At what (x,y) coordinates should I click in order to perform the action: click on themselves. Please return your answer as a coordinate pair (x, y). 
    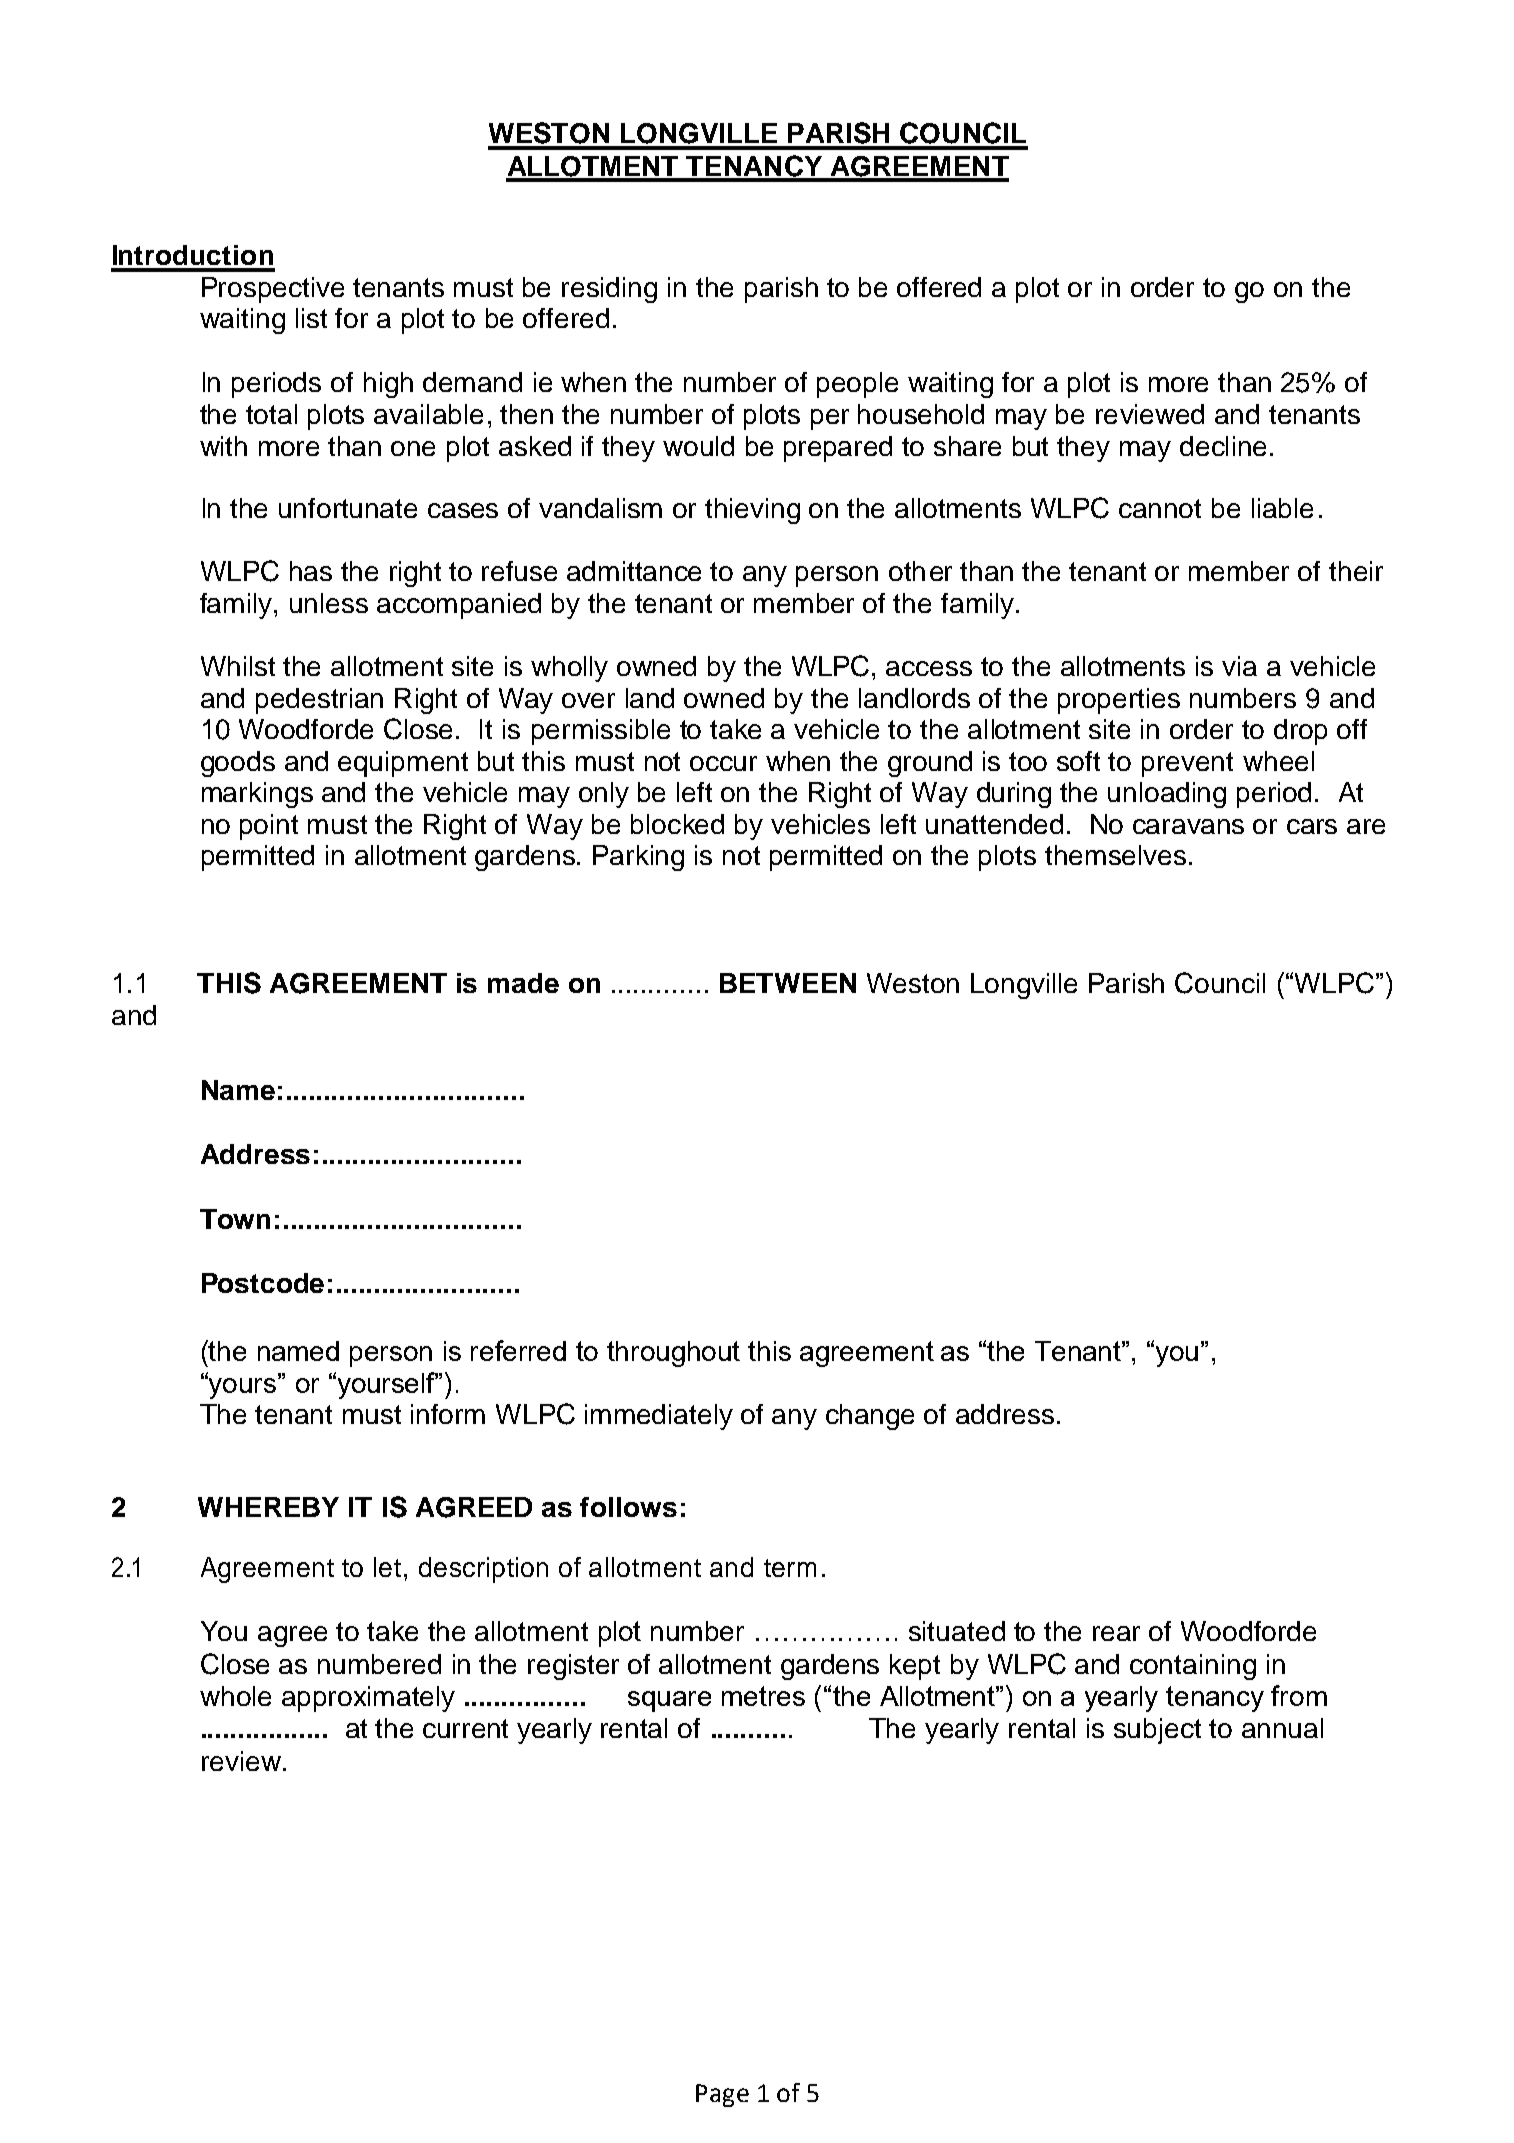
    Looking at the image, I should click on (1115, 855).
